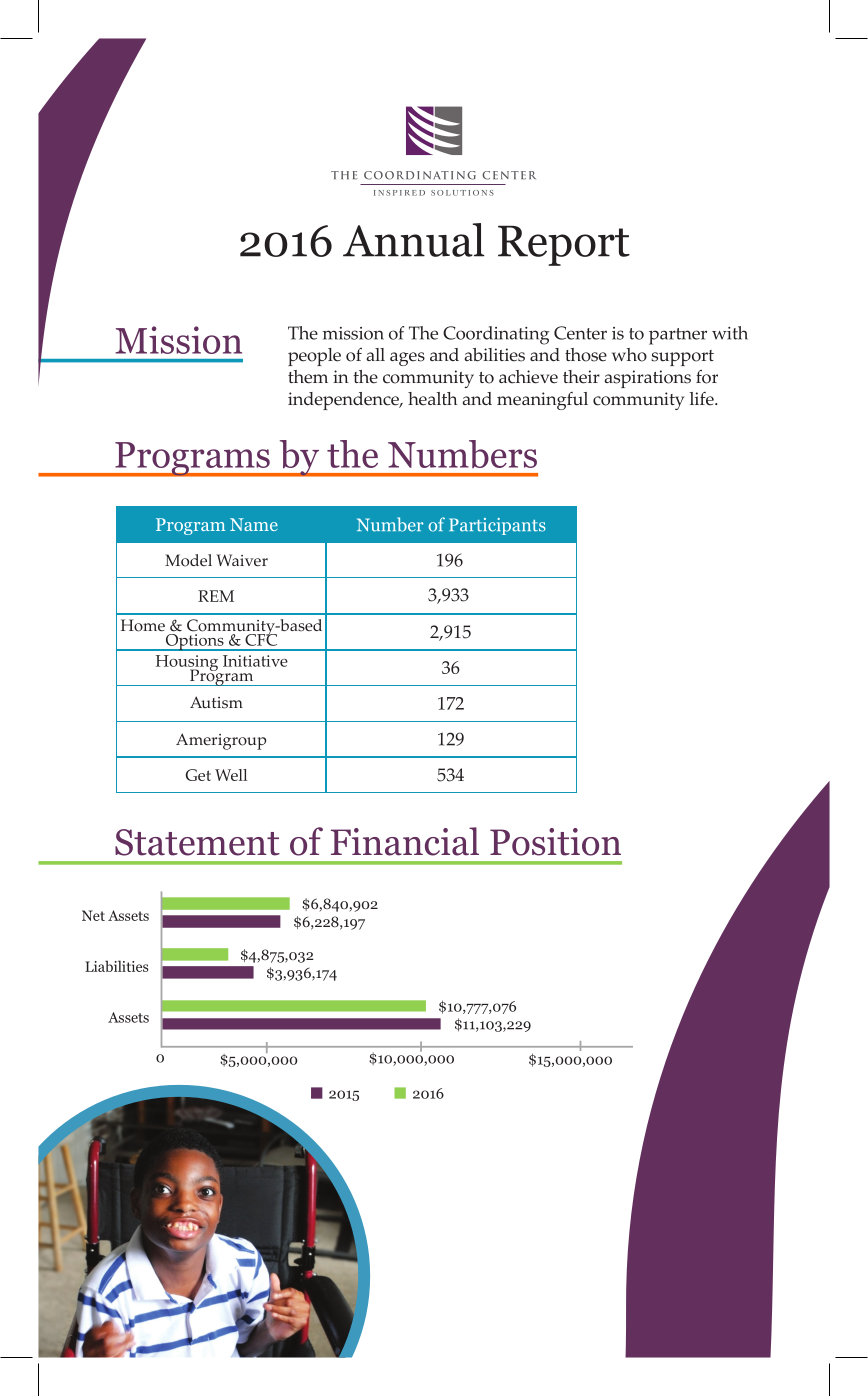 The height and width of the document is (1396, 868). What do you see at coordinates (93, 915) in the document?
I see `Net` at bounding box center [93, 915].
